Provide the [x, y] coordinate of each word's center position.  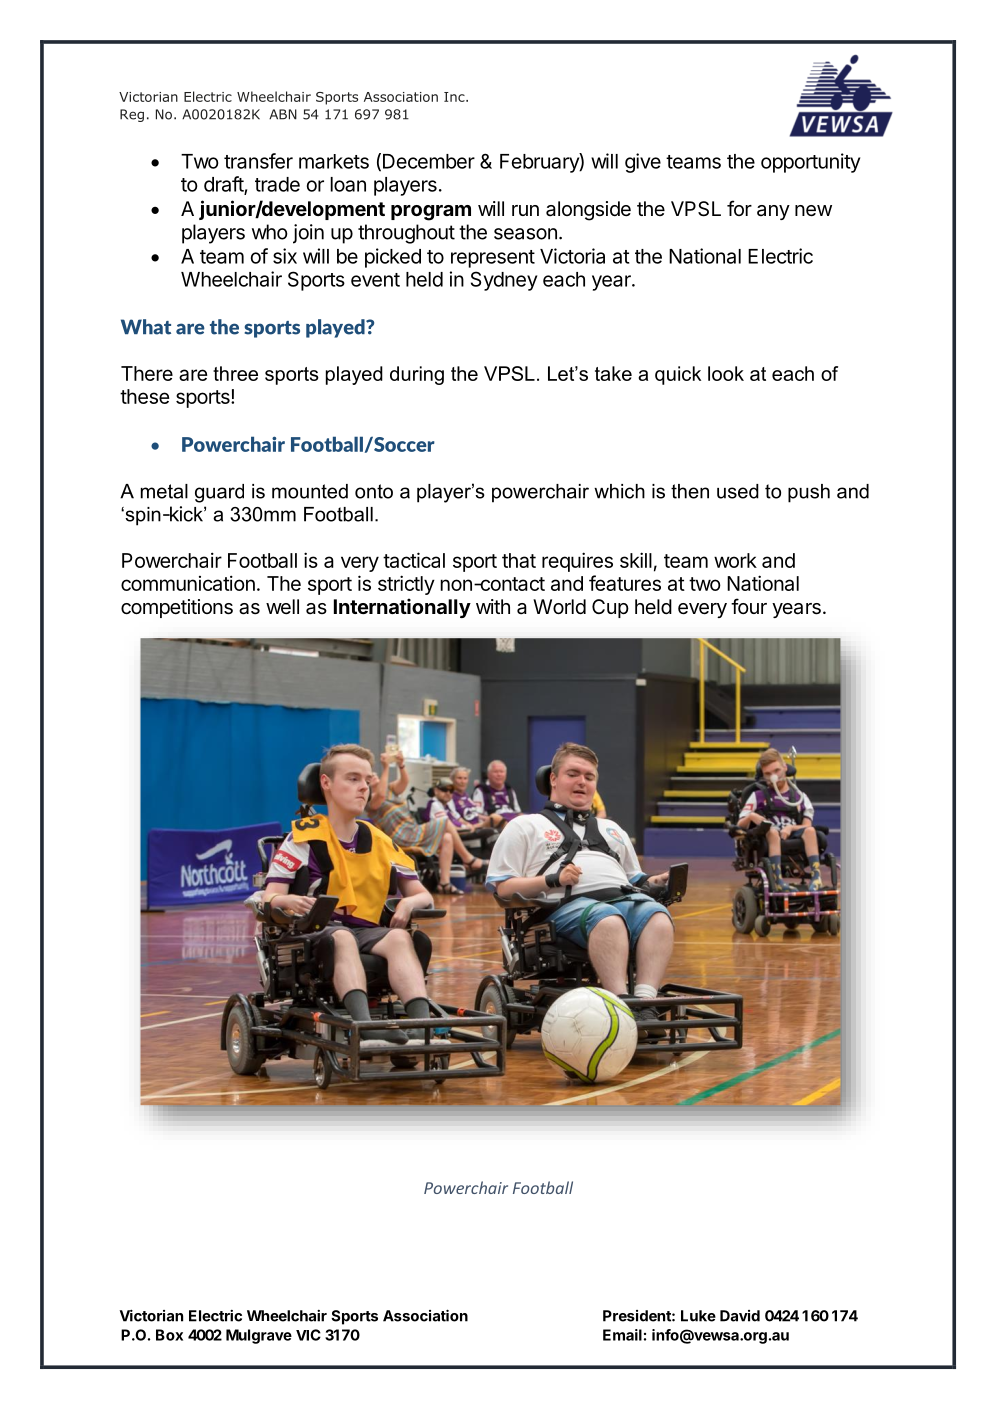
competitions [177, 608]
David [740, 1316]
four [749, 606]
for [739, 208]
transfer [258, 161]
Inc [455, 97]
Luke [698, 1316]
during [417, 375]
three [235, 373]
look [726, 373]
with [493, 606]
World [559, 606]
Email [622, 1335]
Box [169, 1335]
